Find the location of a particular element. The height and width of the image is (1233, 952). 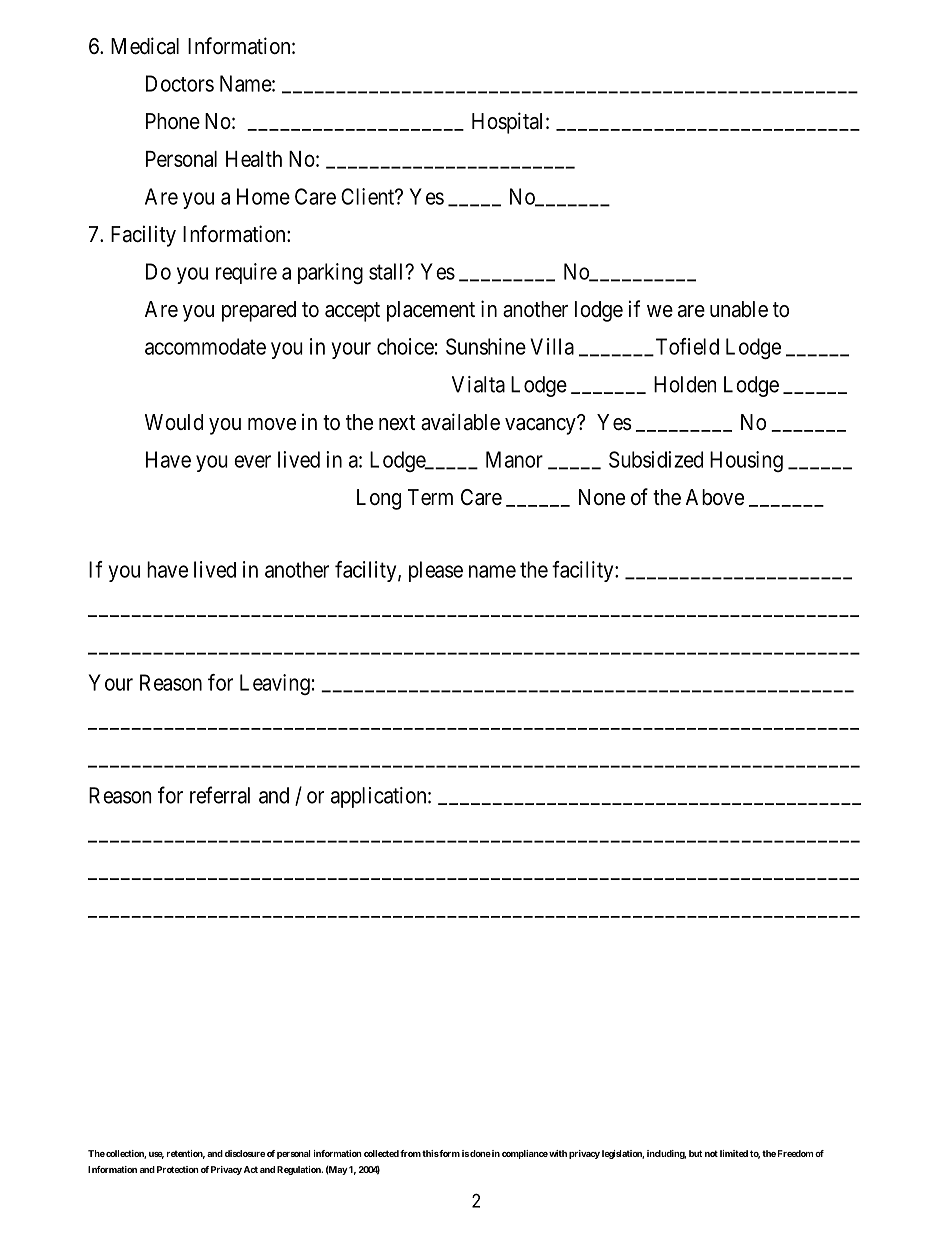

unable is located at coordinates (739, 309).
